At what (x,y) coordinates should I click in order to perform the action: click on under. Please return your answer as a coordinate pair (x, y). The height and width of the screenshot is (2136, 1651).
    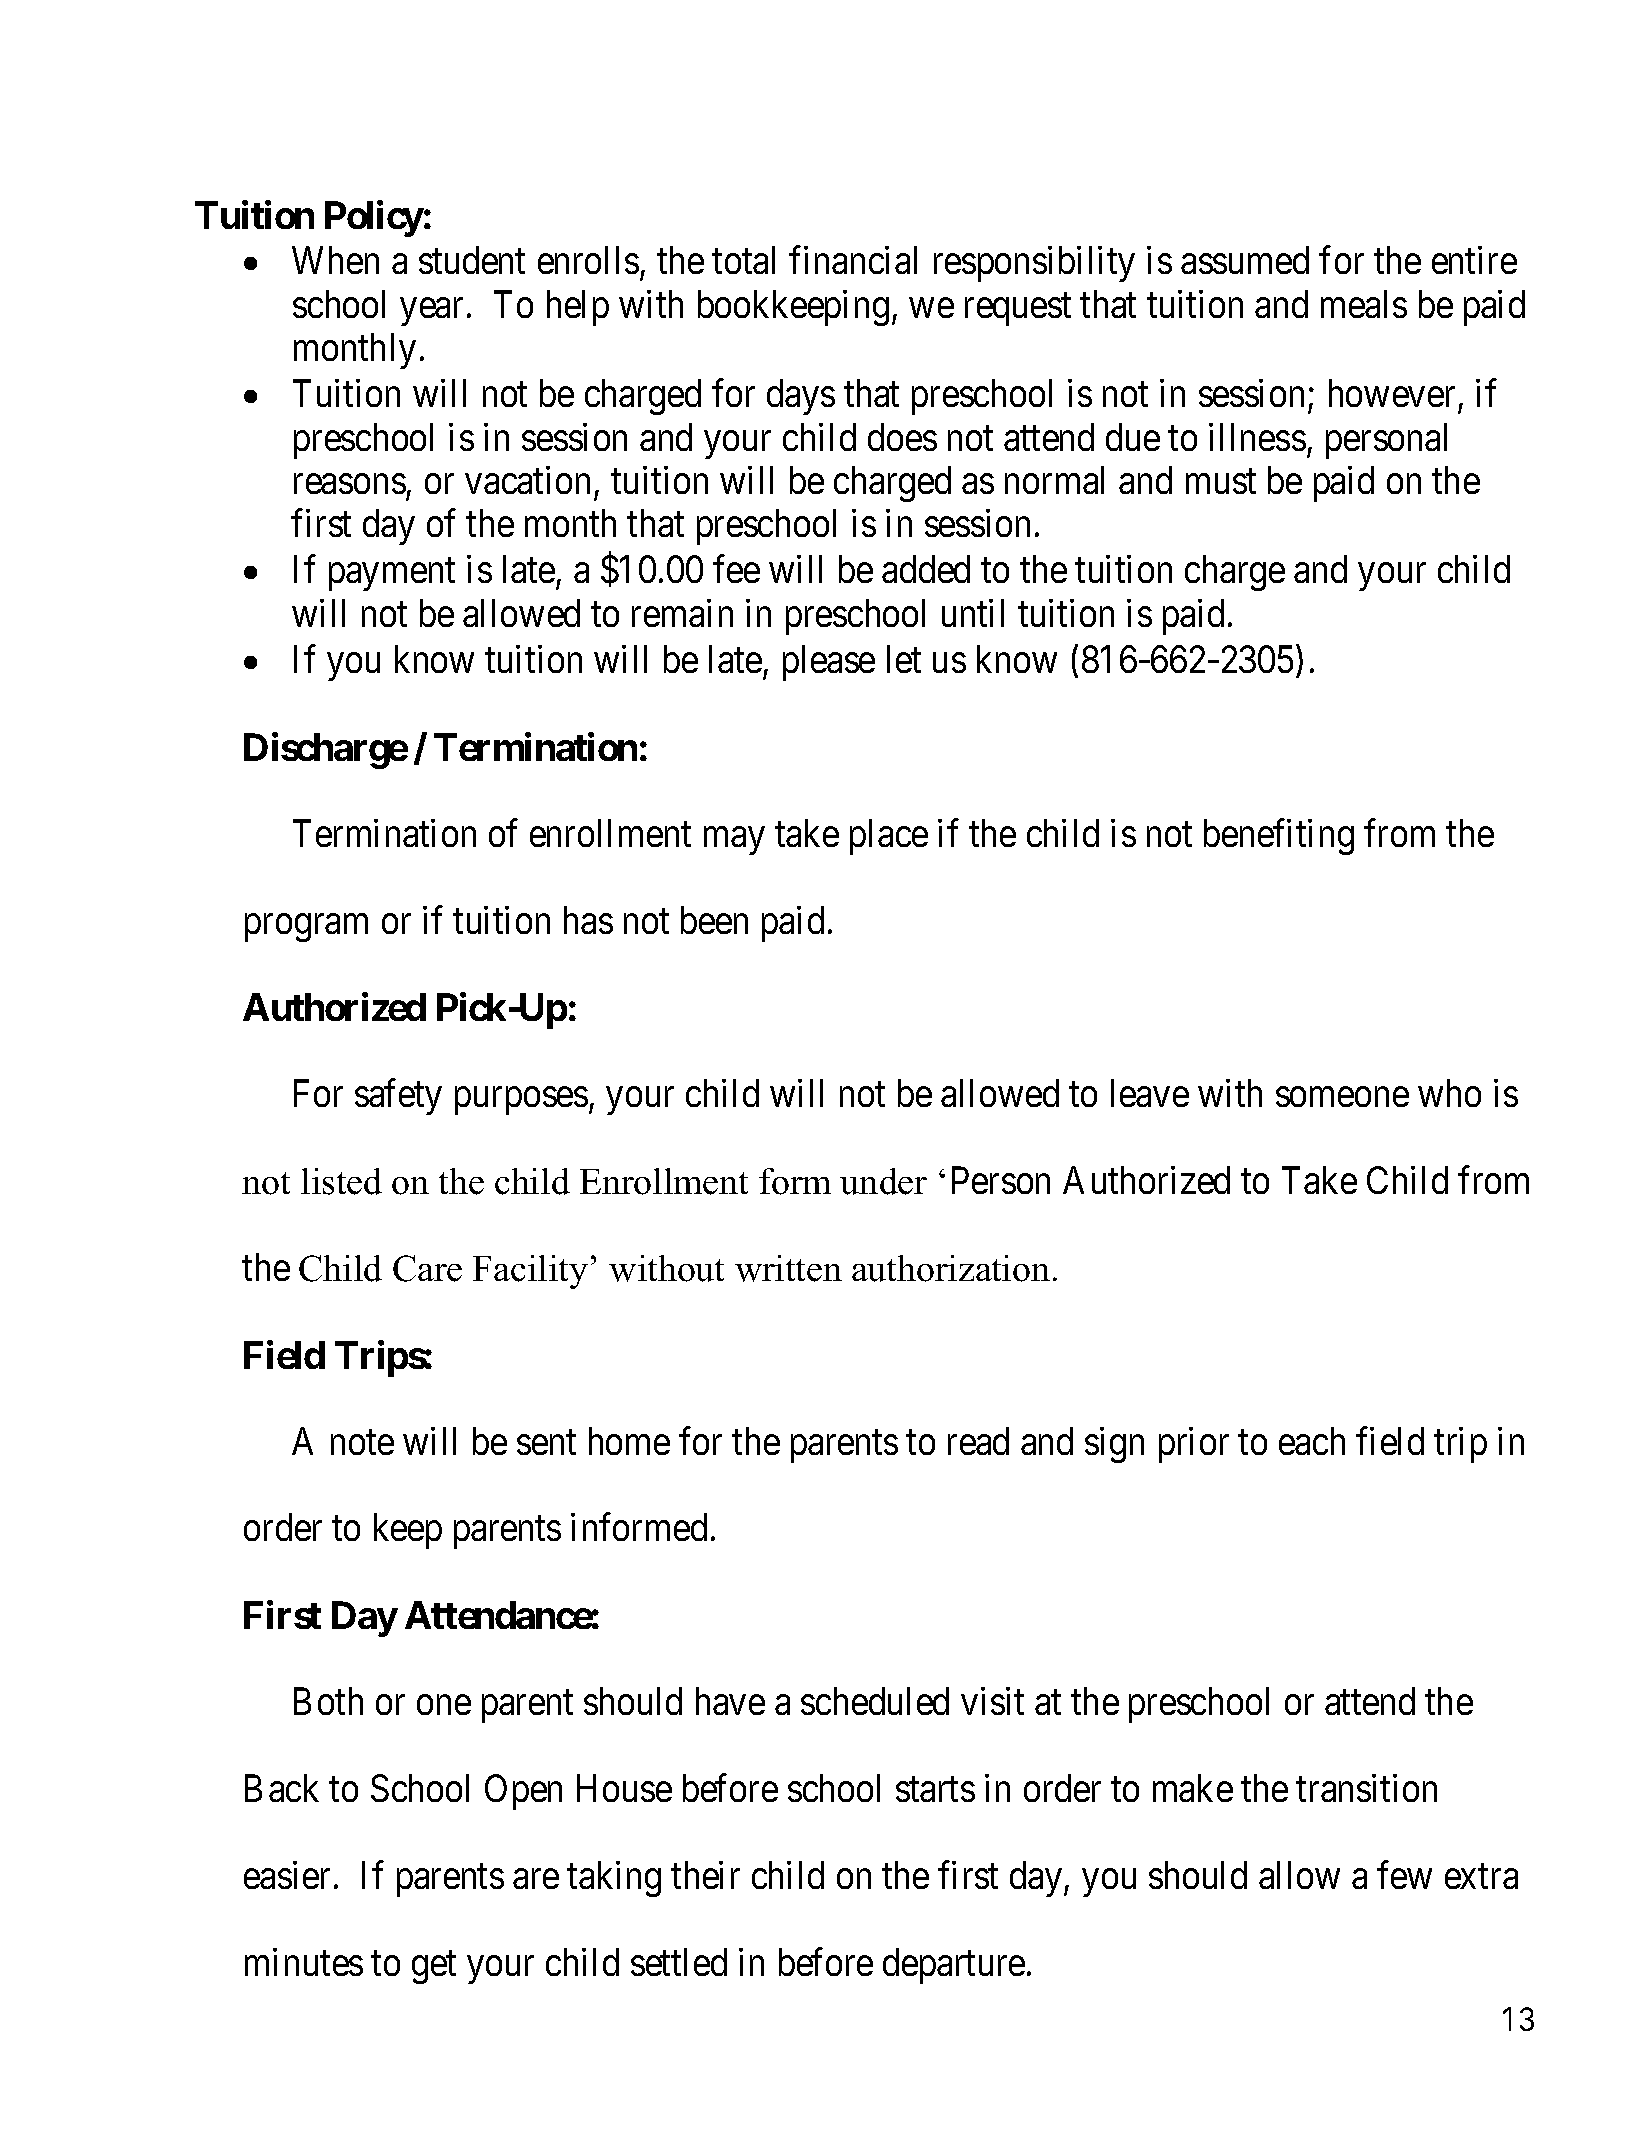
    Looking at the image, I should click on (883, 1181).
